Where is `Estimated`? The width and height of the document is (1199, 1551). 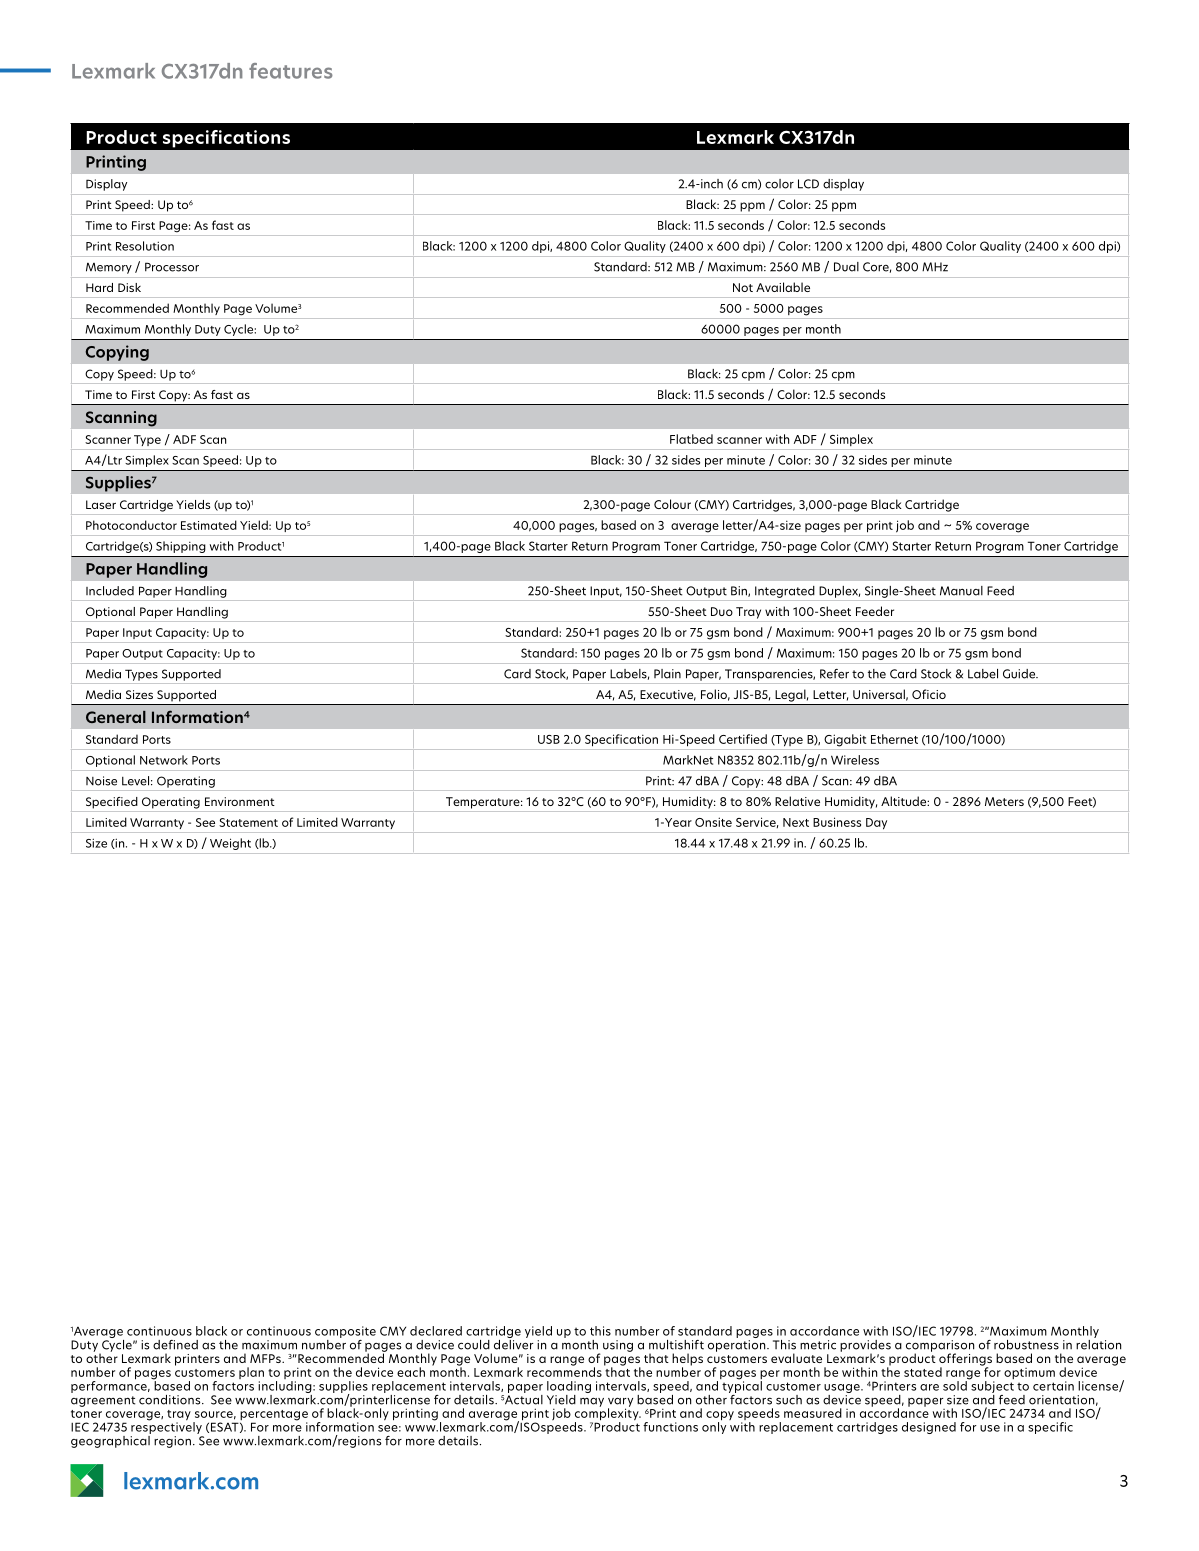
Estimated is located at coordinates (209, 525).
